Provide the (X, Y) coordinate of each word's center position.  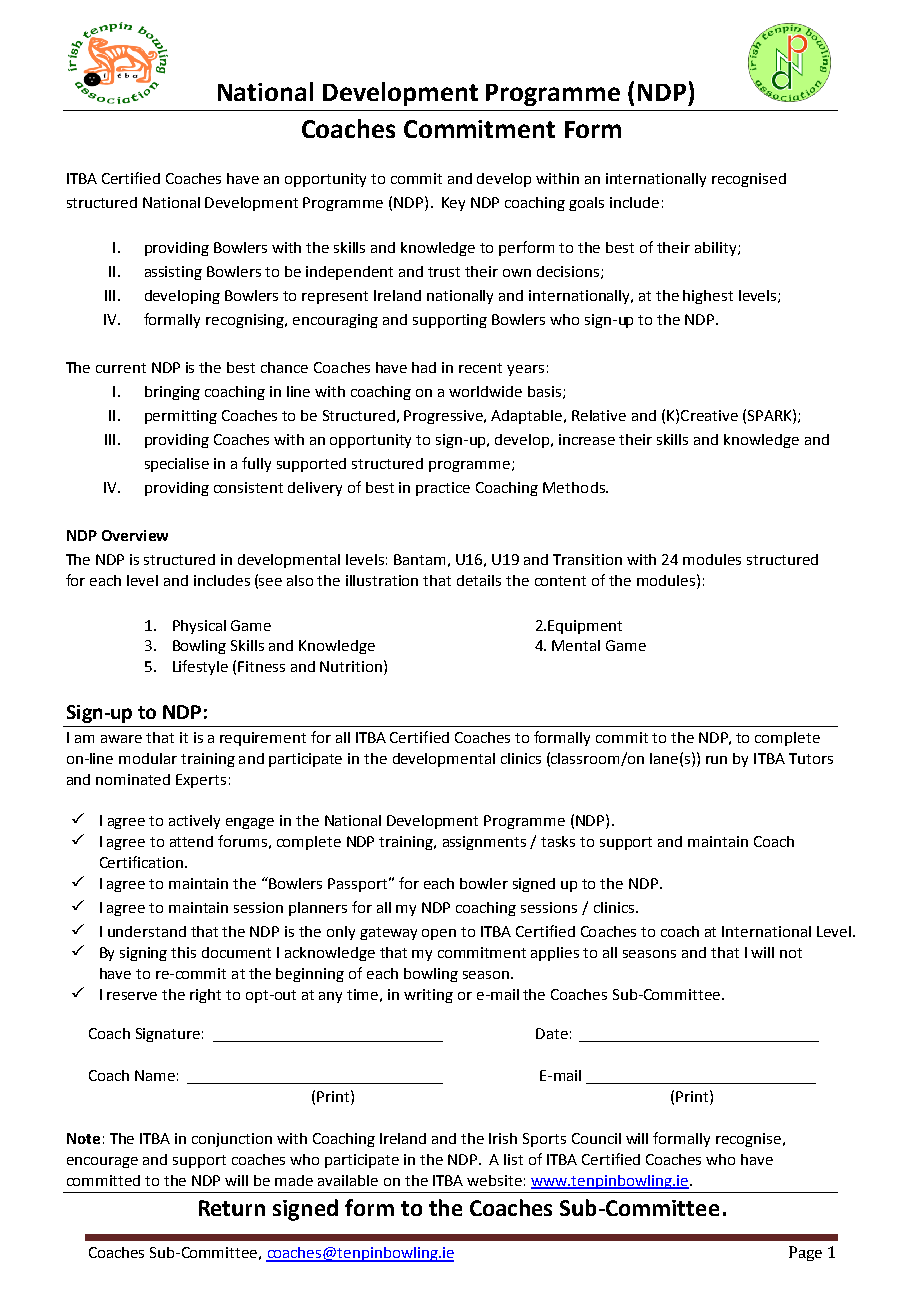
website (494, 1180)
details (479, 580)
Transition (587, 559)
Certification (143, 862)
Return (232, 1208)
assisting (173, 273)
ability (717, 249)
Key (453, 204)
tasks (558, 841)
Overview (135, 535)
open (439, 934)
